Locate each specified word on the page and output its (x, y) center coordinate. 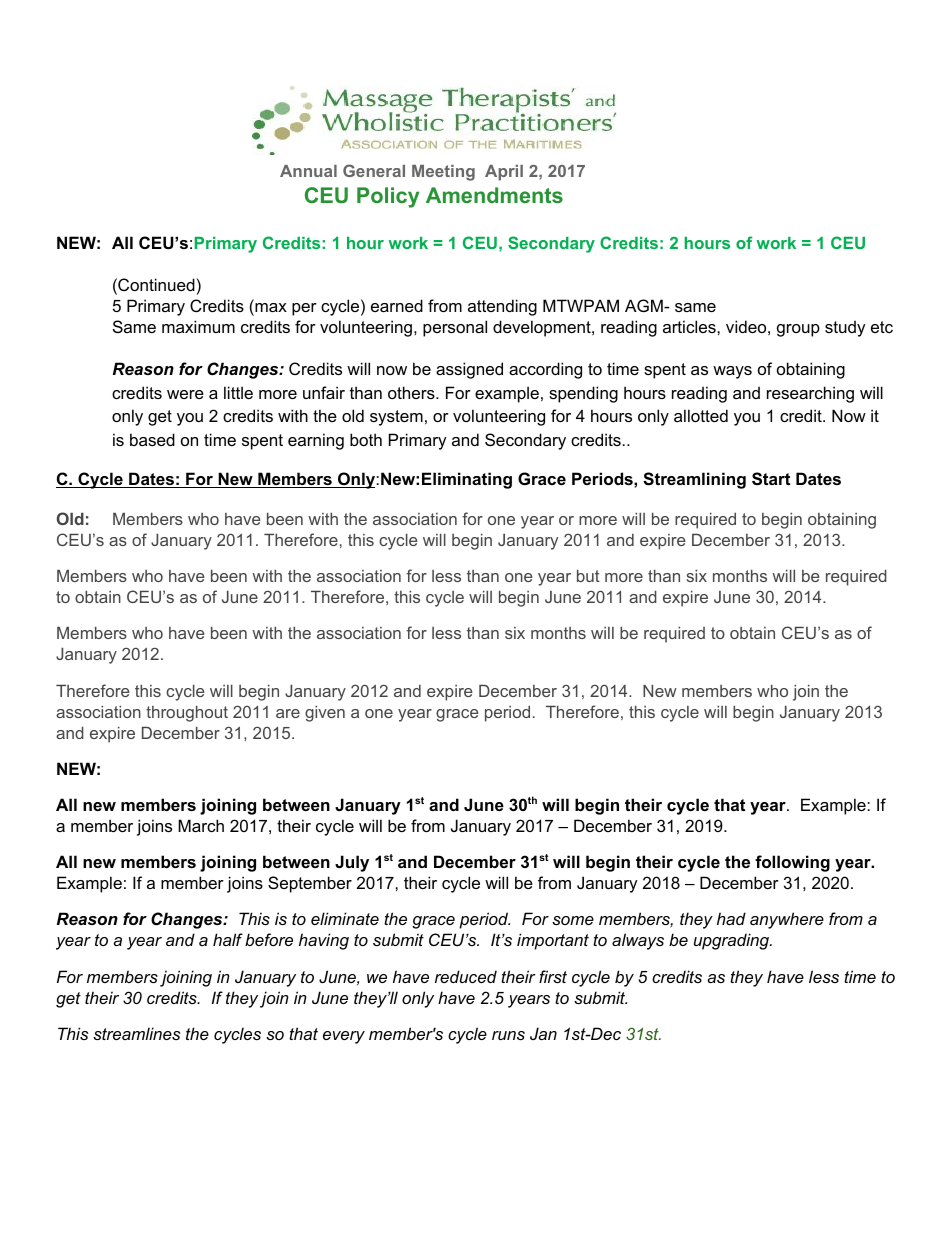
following (792, 863)
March (201, 825)
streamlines (136, 1033)
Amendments (494, 195)
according (545, 370)
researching (810, 394)
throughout (187, 714)
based (152, 439)
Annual (308, 171)
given (325, 714)
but (588, 576)
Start (771, 479)
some (573, 920)
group (798, 330)
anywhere (787, 920)
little (238, 392)
